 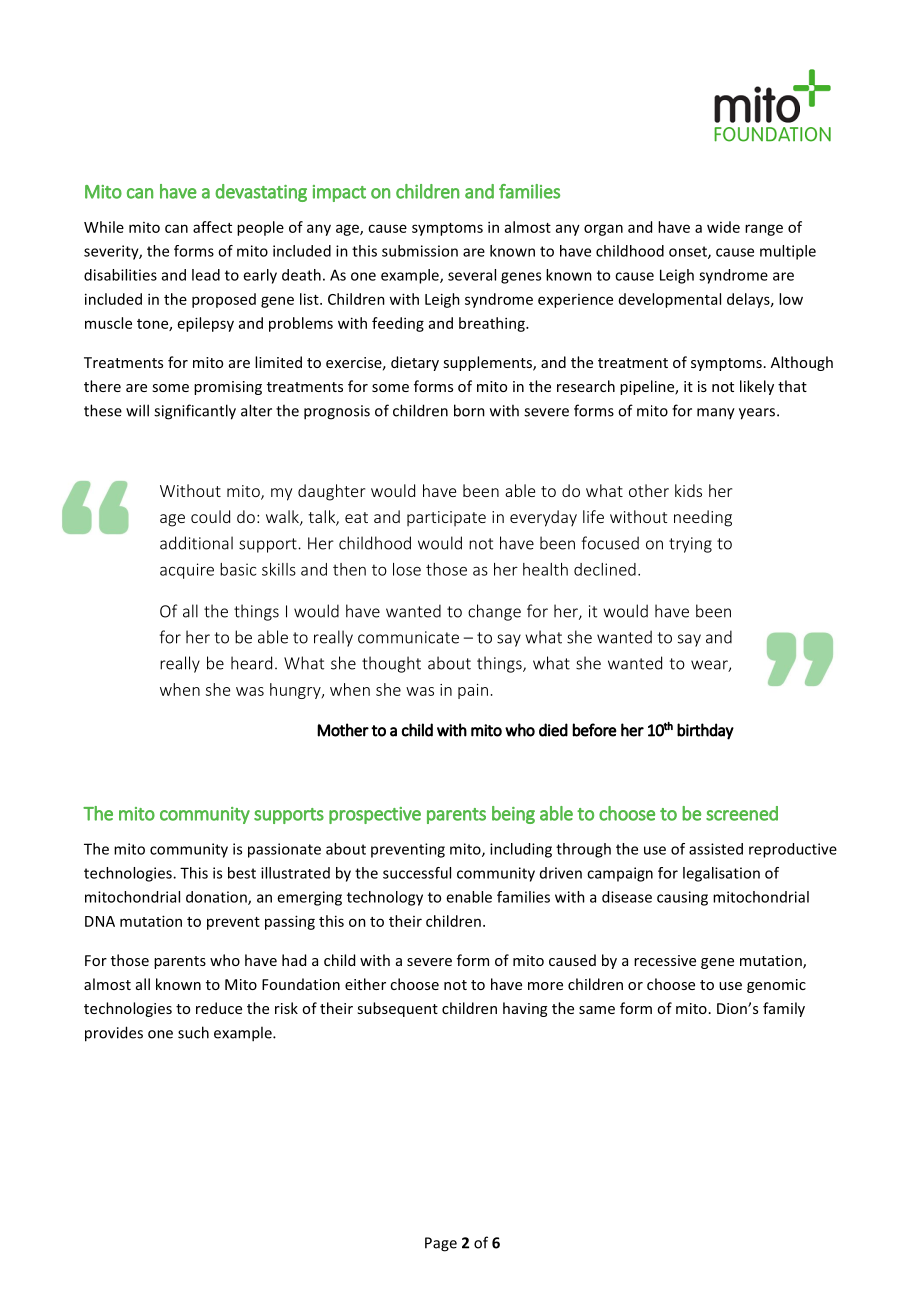 What do you see at coordinates (417, 873) in the document?
I see `successful` at bounding box center [417, 873].
